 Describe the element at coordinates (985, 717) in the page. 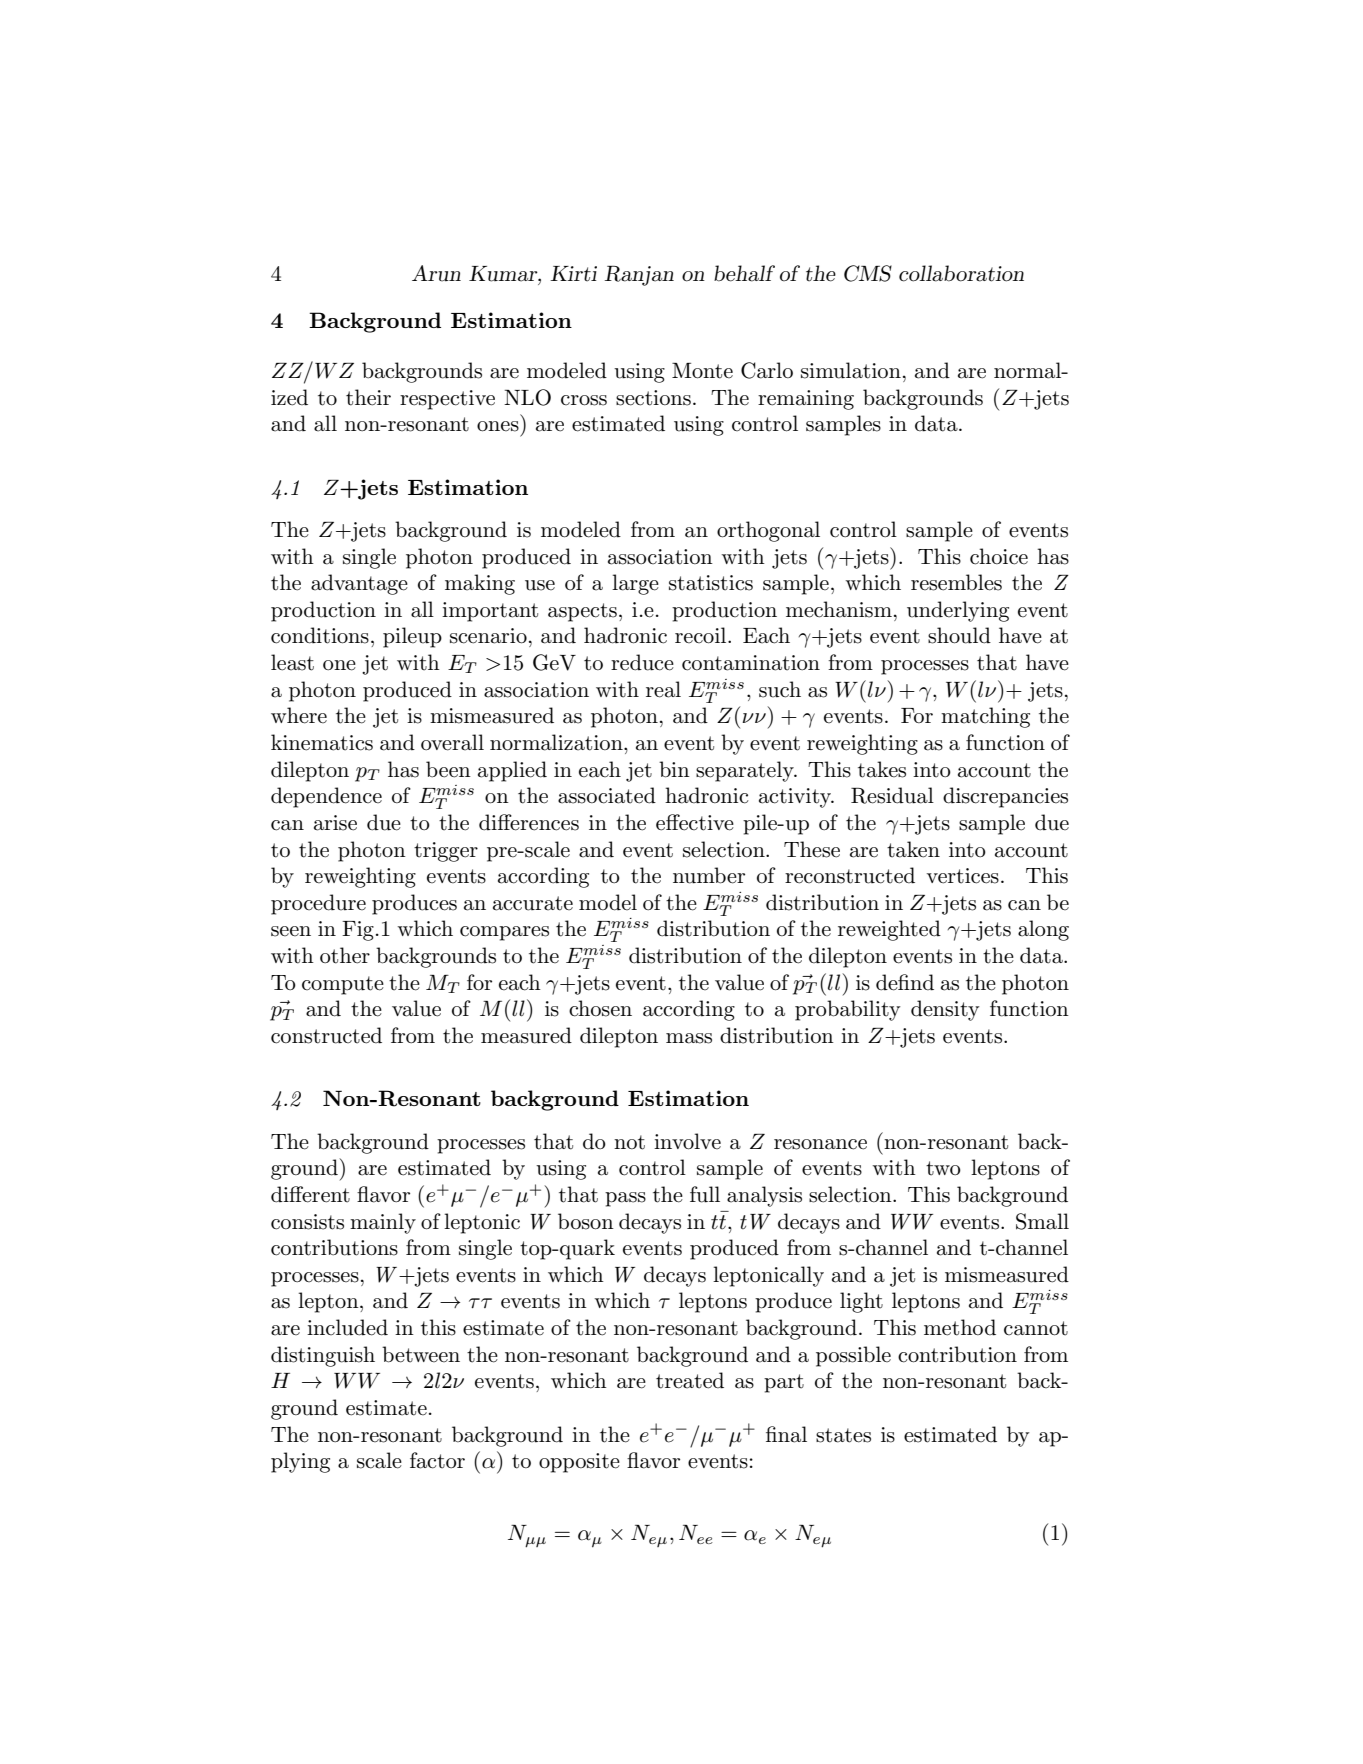

I see `matching` at that location.
